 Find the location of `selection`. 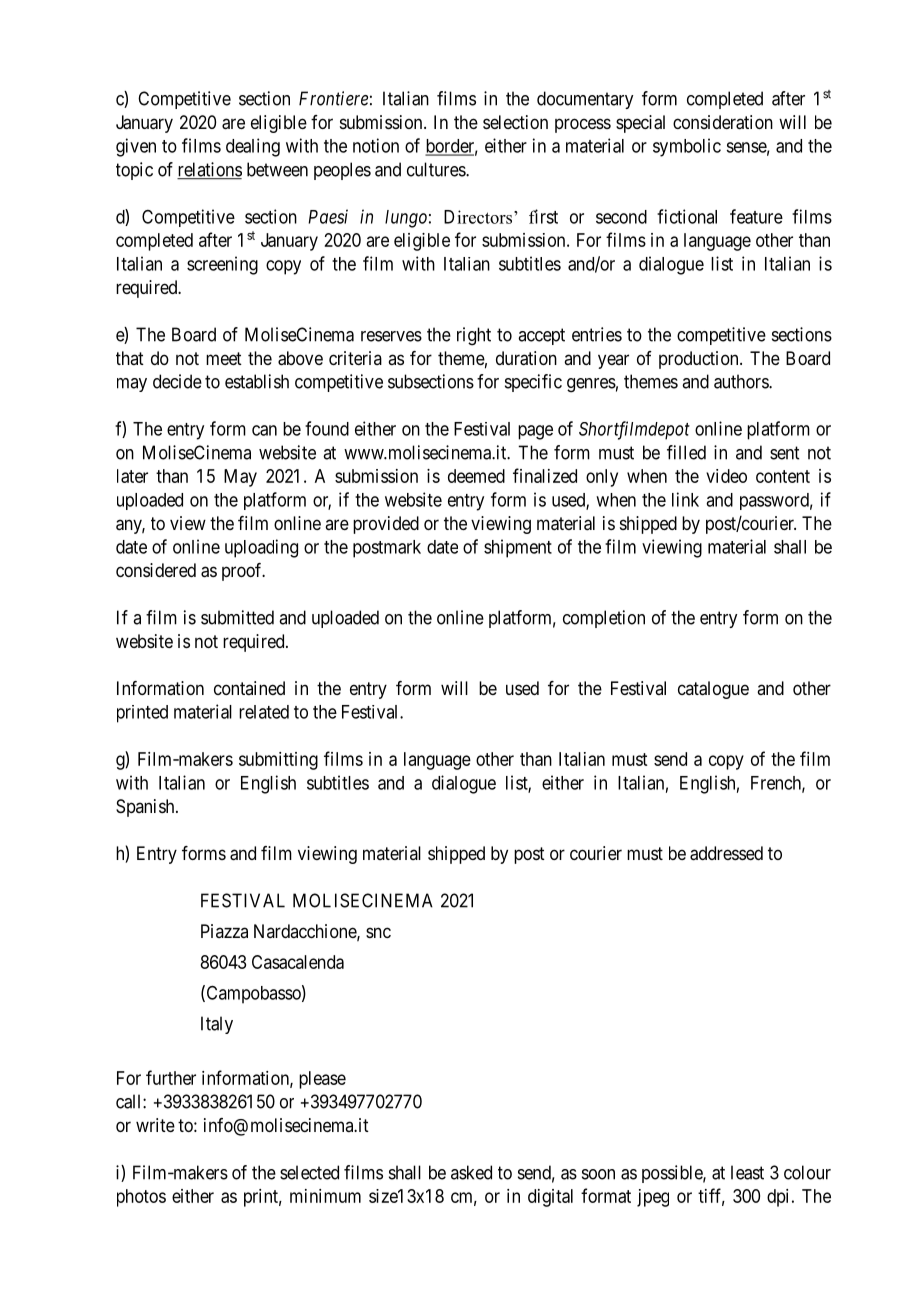

selection is located at coordinates (515, 122).
